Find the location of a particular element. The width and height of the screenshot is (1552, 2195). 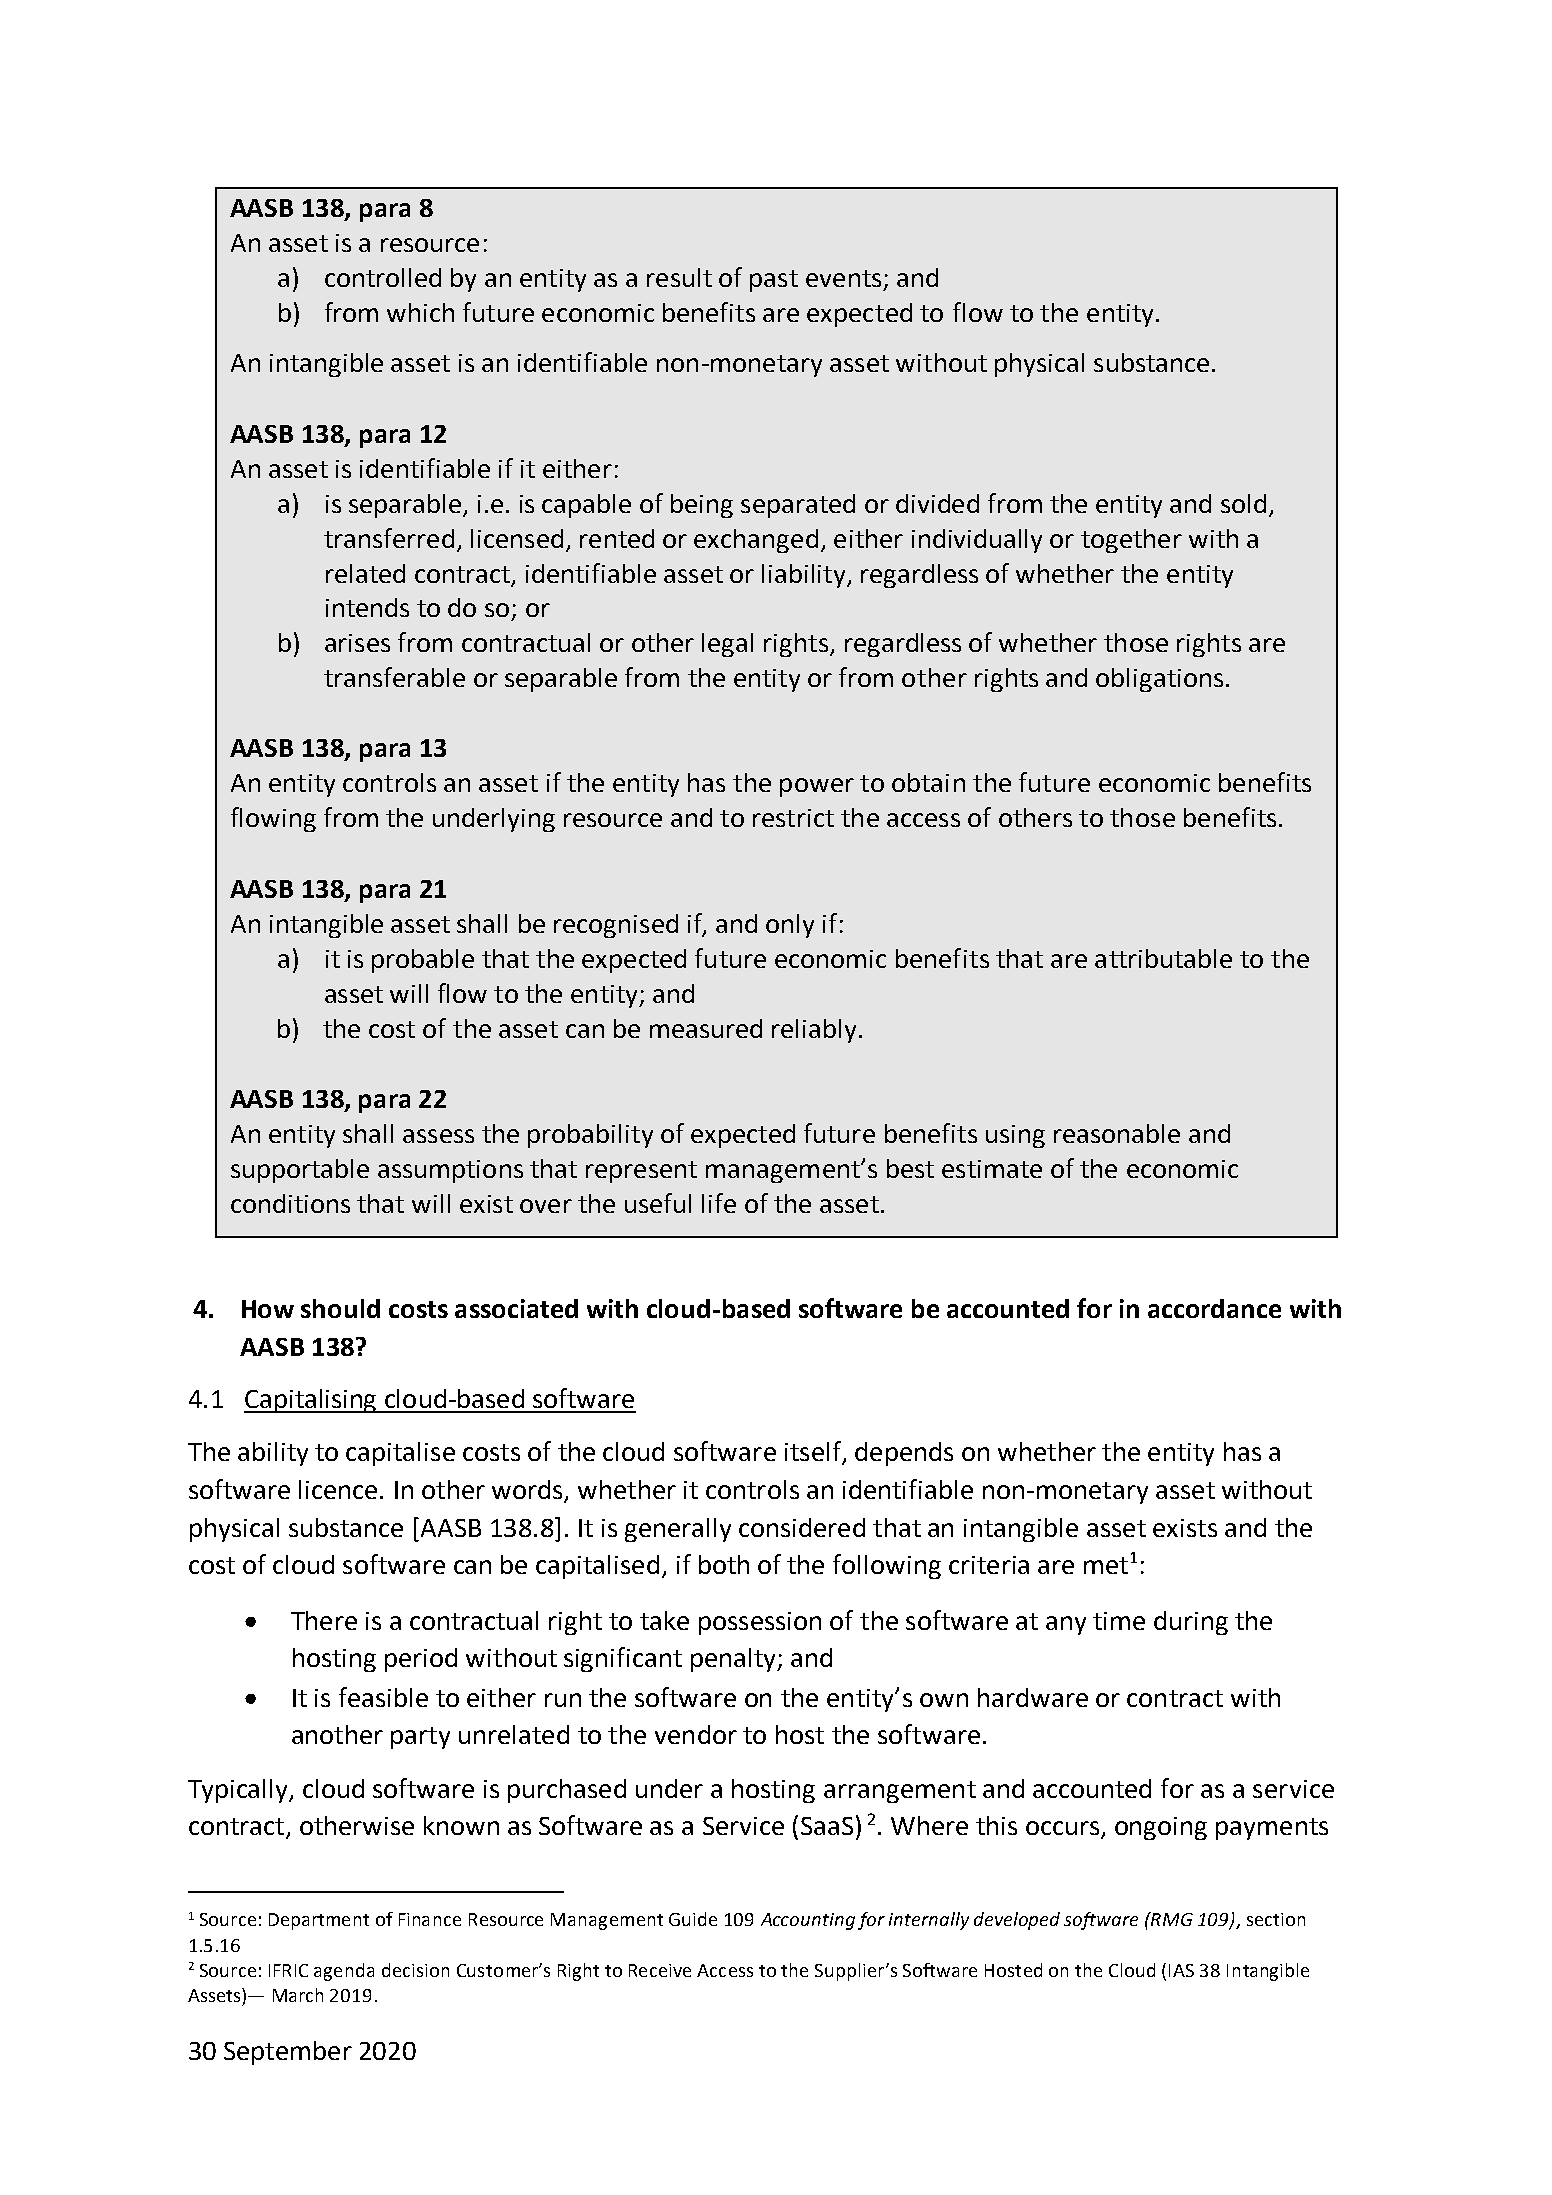

which is located at coordinates (420, 312).
